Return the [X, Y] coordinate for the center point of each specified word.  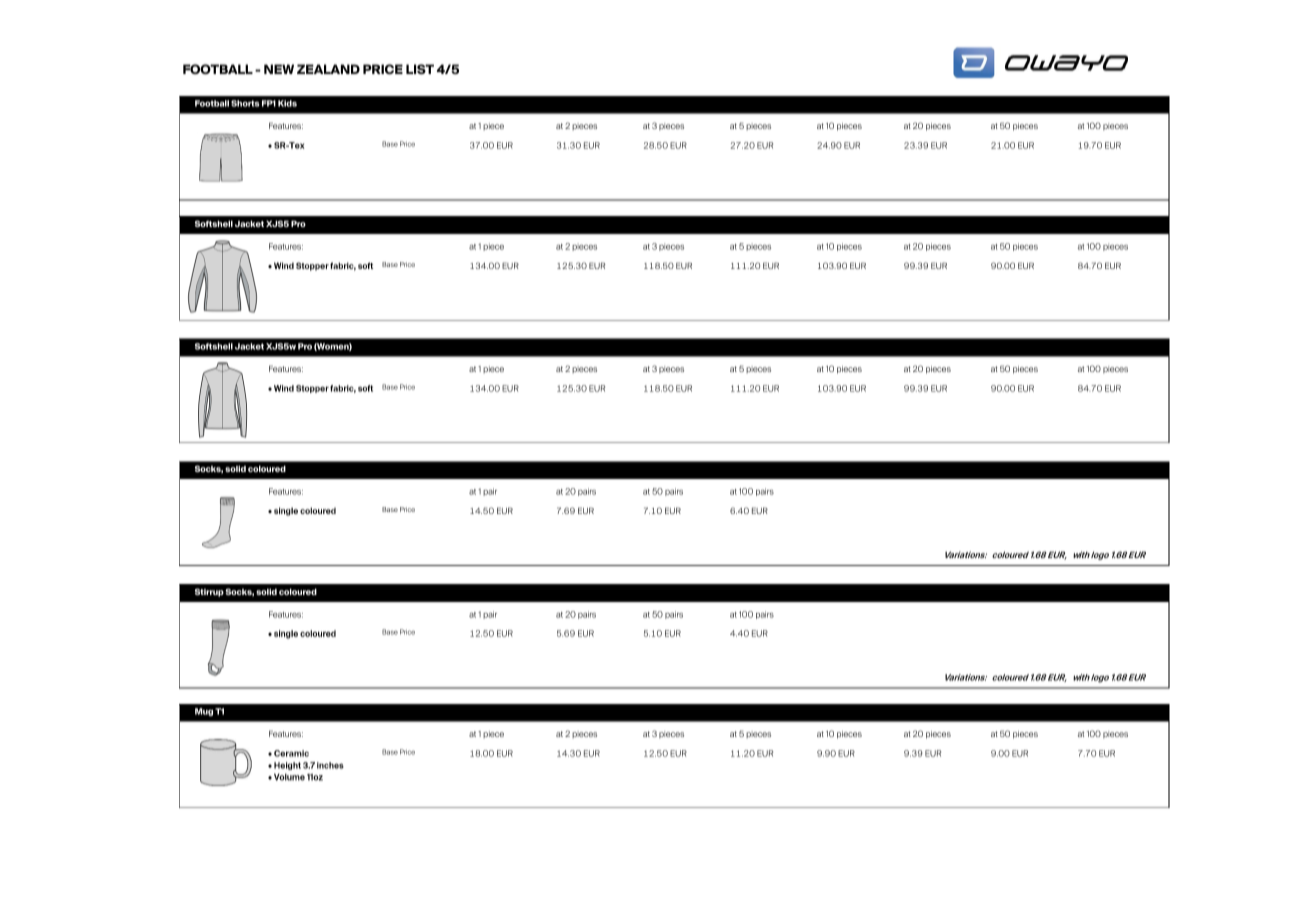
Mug [204, 712]
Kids [287, 103]
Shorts [245, 103]
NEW [279, 69]
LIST [420, 69]
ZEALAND [328, 69]
